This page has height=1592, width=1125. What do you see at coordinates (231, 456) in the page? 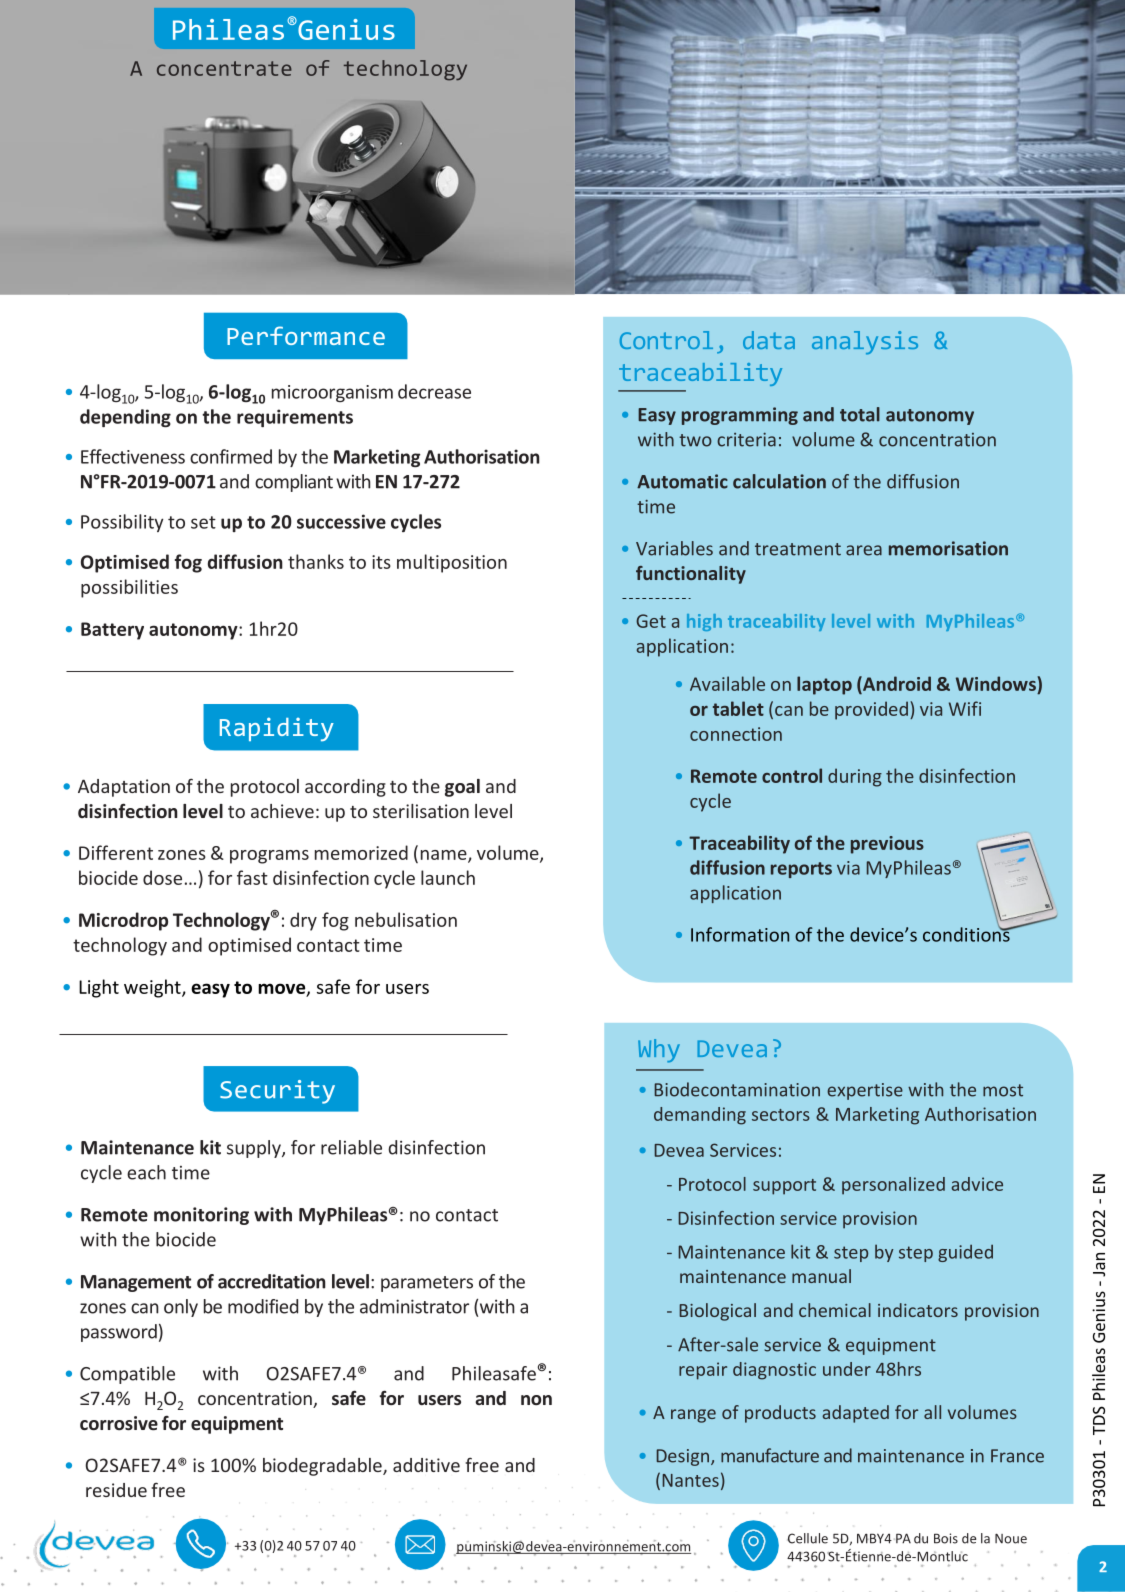
I see `confirmed` at bounding box center [231, 456].
